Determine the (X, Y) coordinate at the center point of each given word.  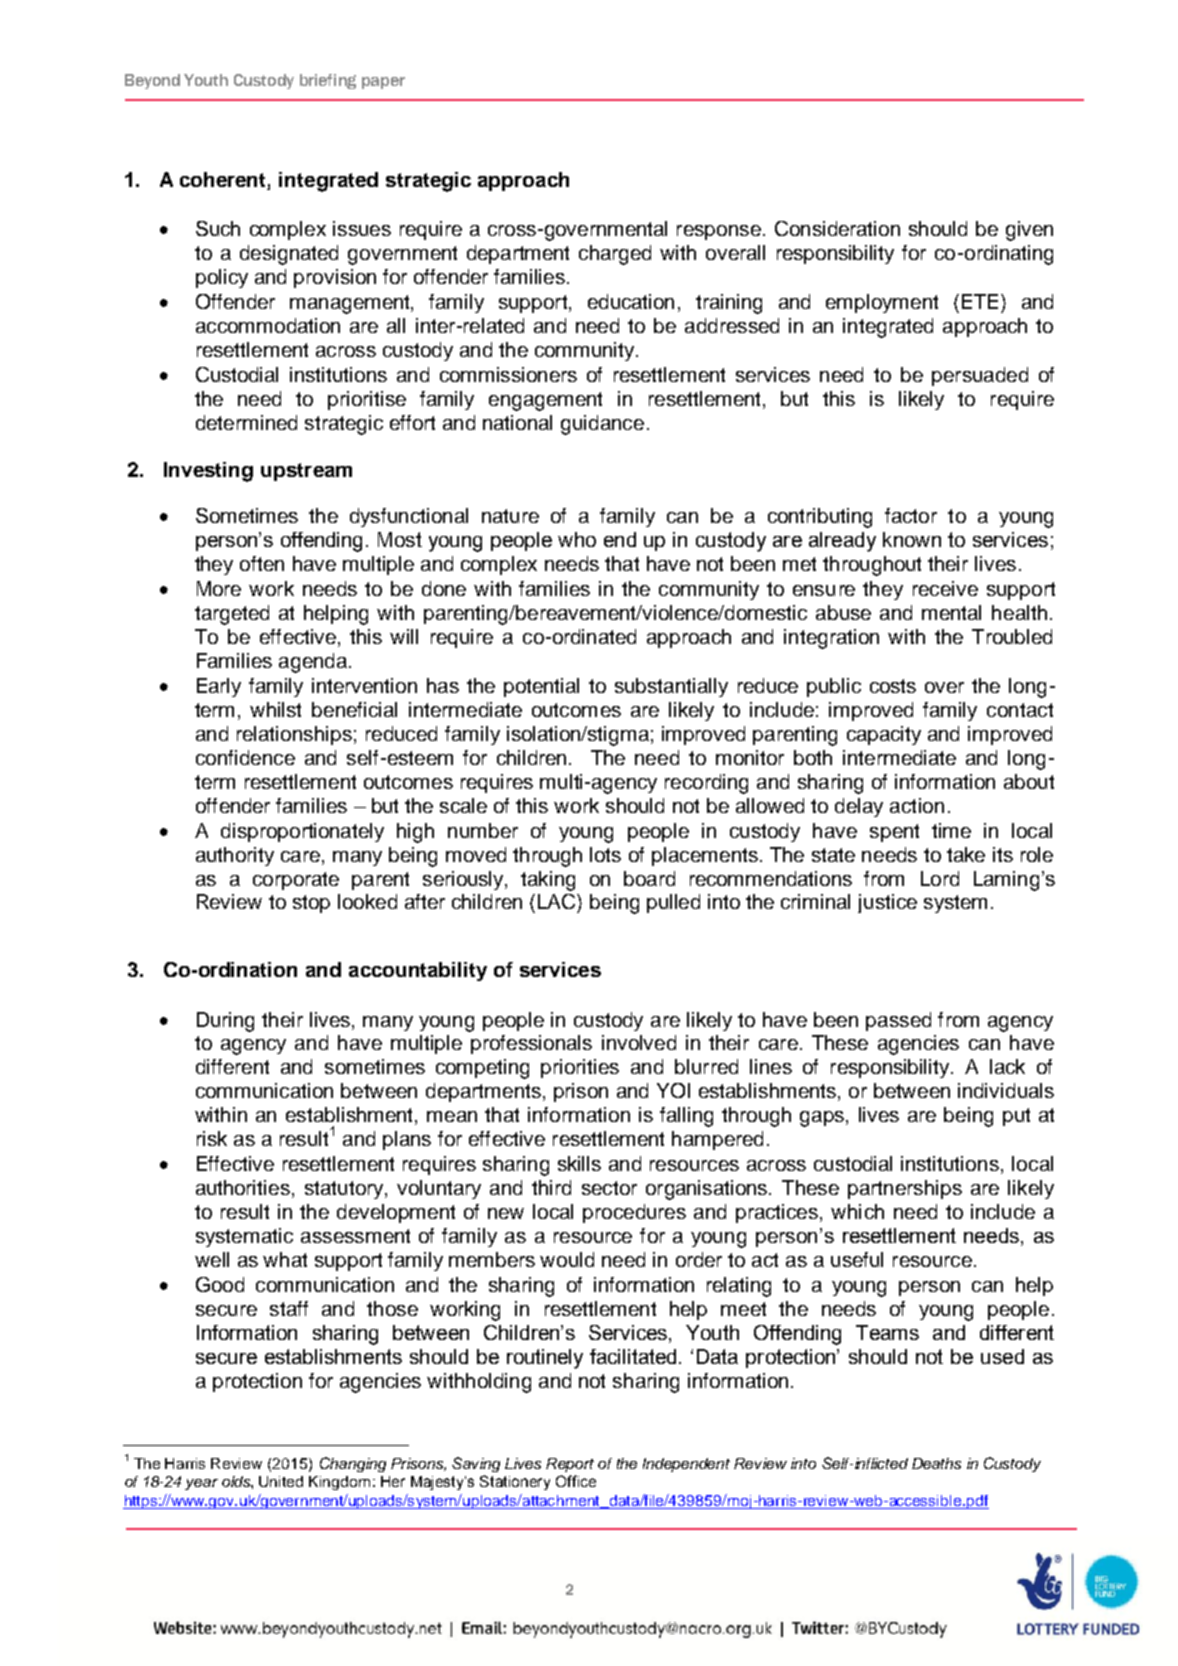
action (917, 805)
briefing (328, 81)
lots (605, 854)
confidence (245, 757)
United (281, 1481)
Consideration (837, 228)
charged (615, 255)
